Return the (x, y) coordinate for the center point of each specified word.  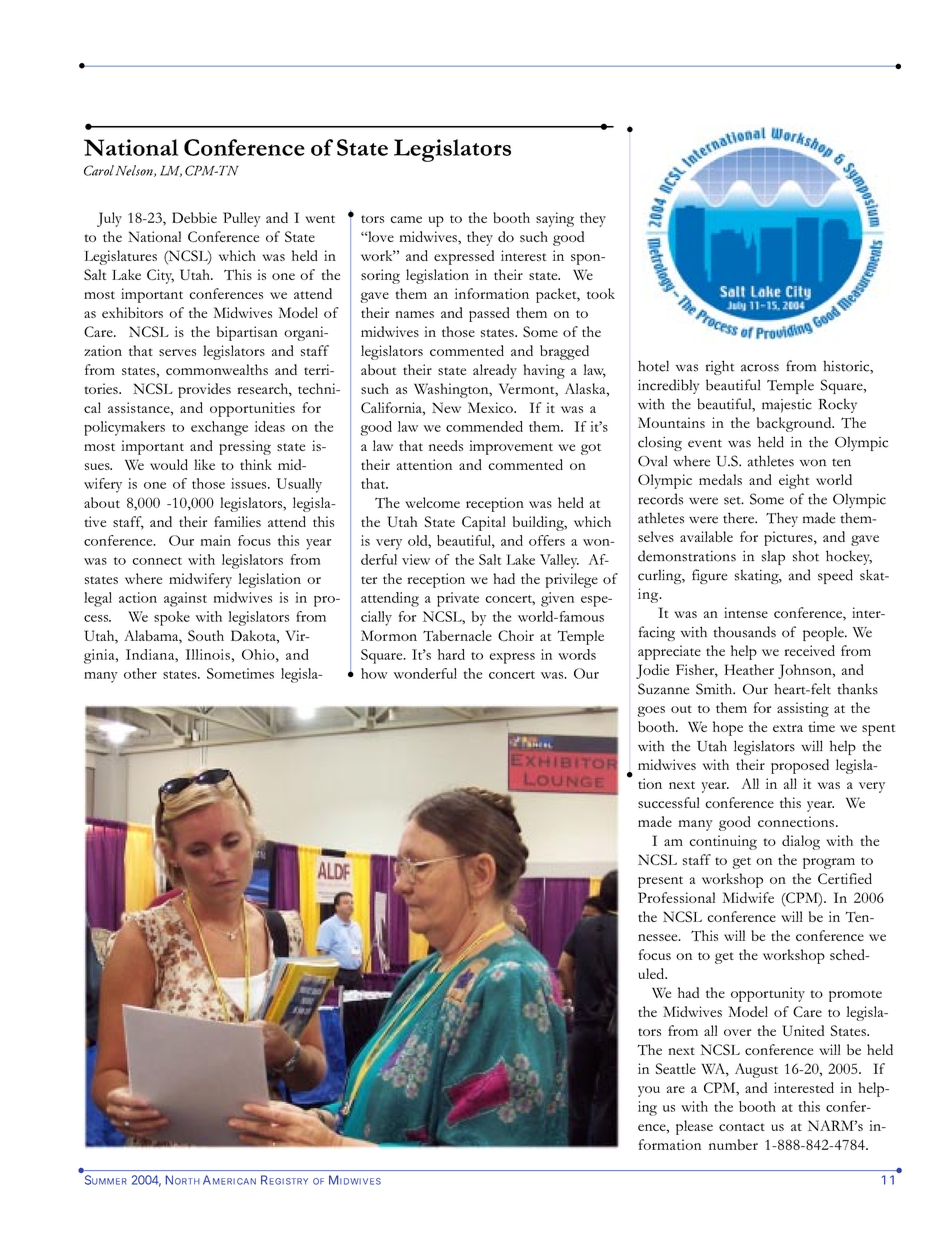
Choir (516, 635)
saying (555, 219)
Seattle (676, 1068)
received (809, 650)
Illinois (208, 654)
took (601, 293)
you (649, 1091)
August (756, 1070)
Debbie (194, 217)
